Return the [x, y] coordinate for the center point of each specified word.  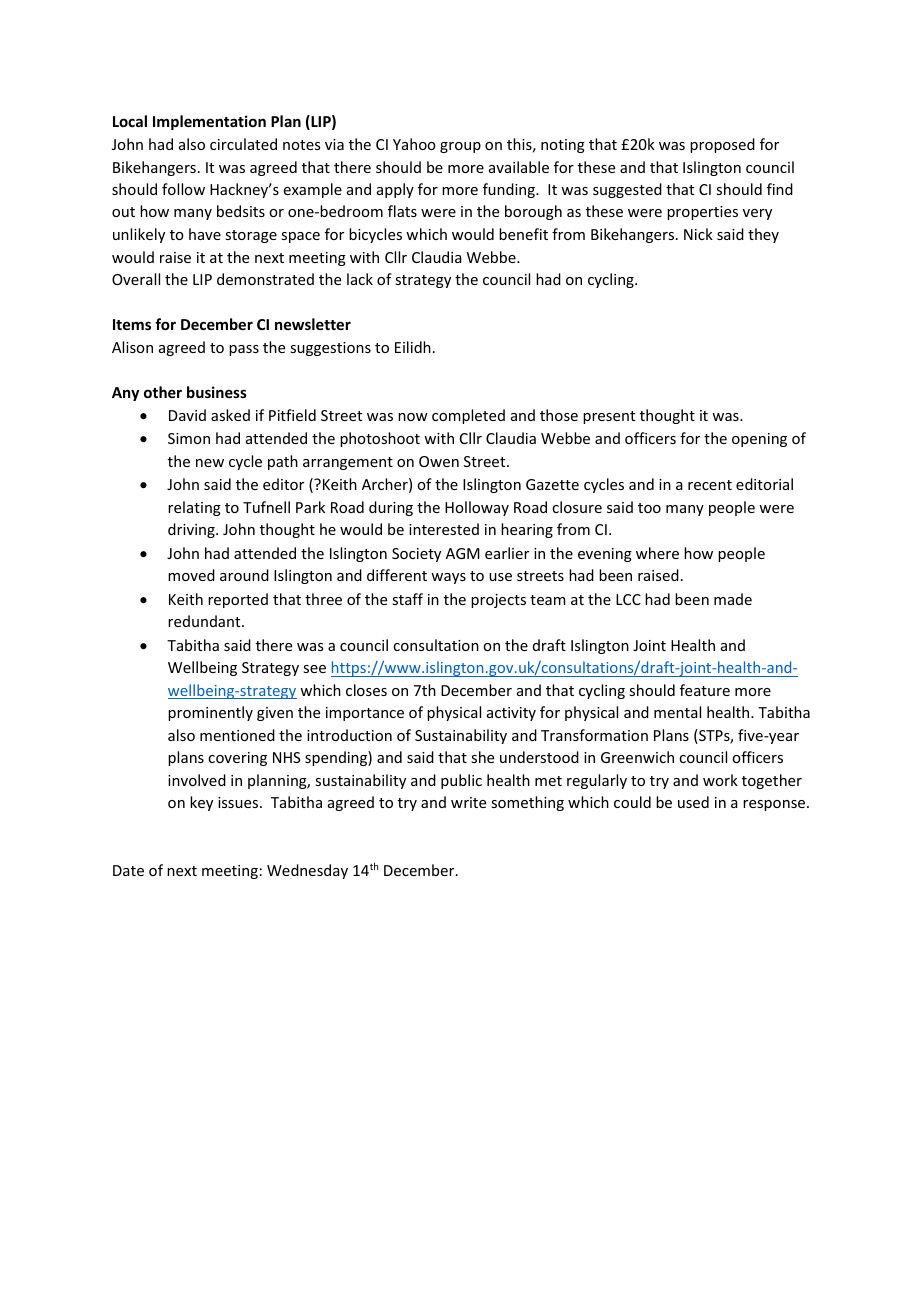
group [460, 147]
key [201, 803]
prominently [210, 713]
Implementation [209, 122]
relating [194, 508]
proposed [722, 145]
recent [710, 485]
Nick [698, 234]
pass [244, 350]
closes [366, 690]
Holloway [477, 508]
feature [705, 690]
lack [360, 279]
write [468, 802]
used [693, 802]
